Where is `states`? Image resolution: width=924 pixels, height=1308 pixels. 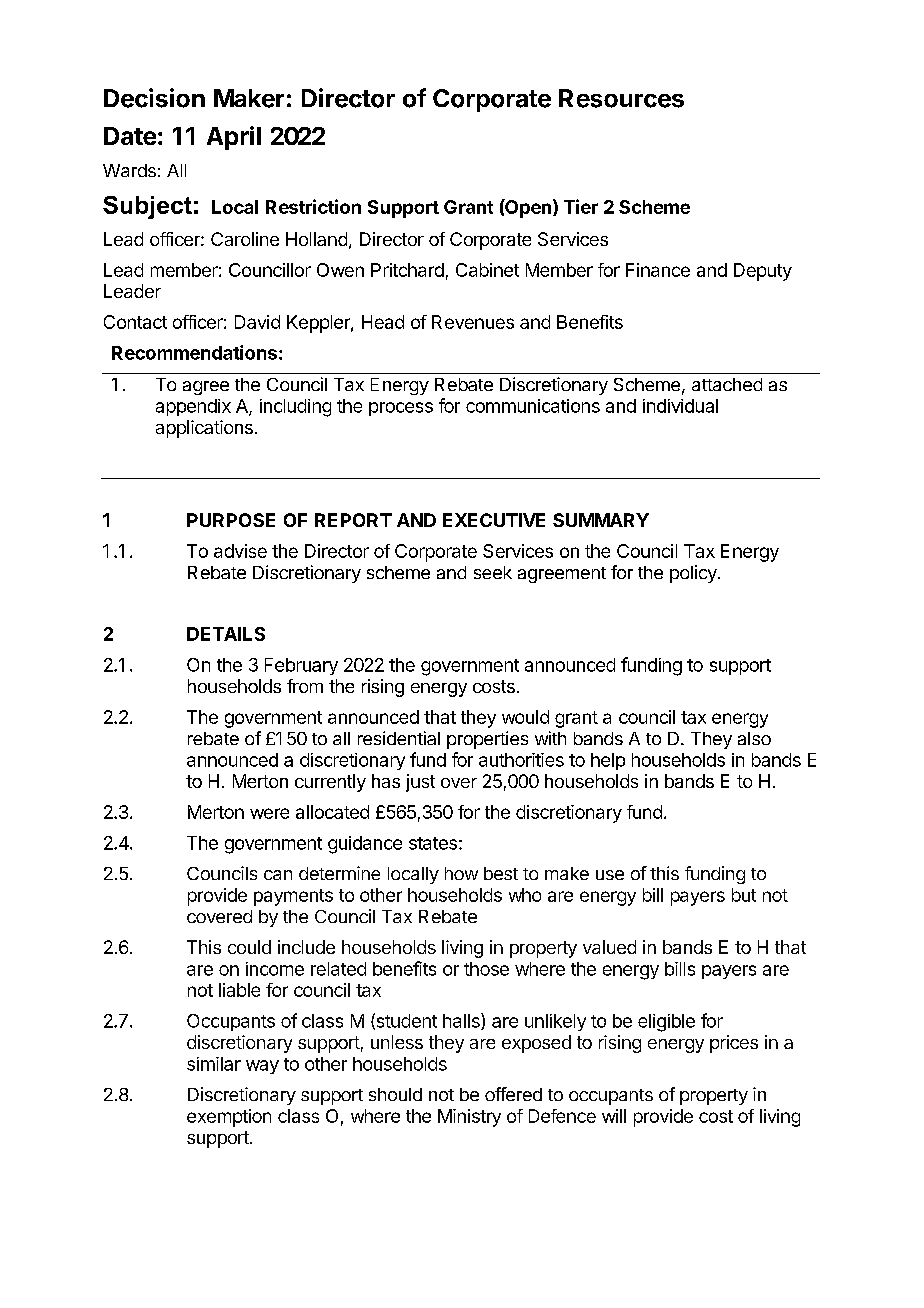
states is located at coordinates (433, 843).
